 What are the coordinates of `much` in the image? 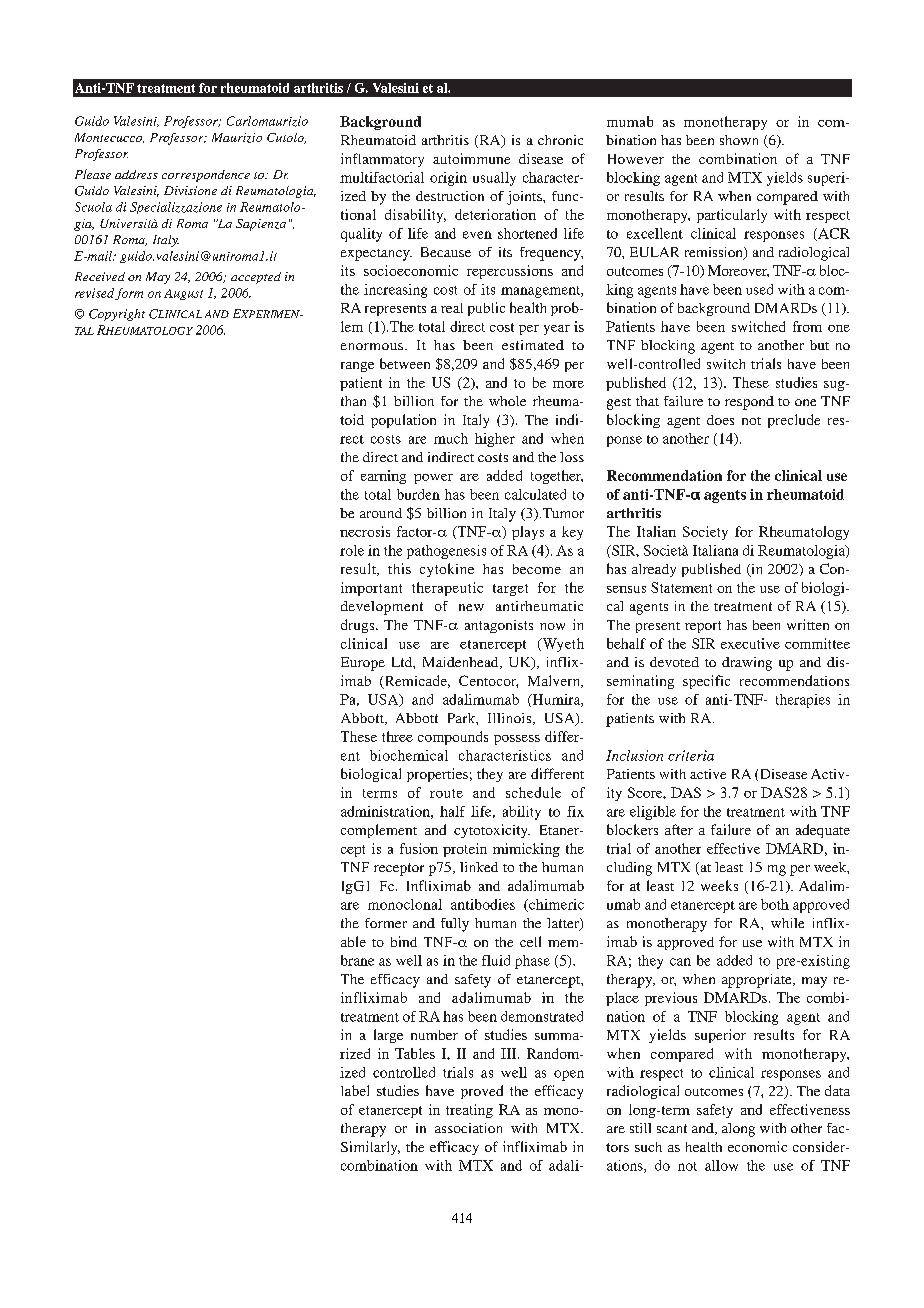 It's located at (451, 438).
